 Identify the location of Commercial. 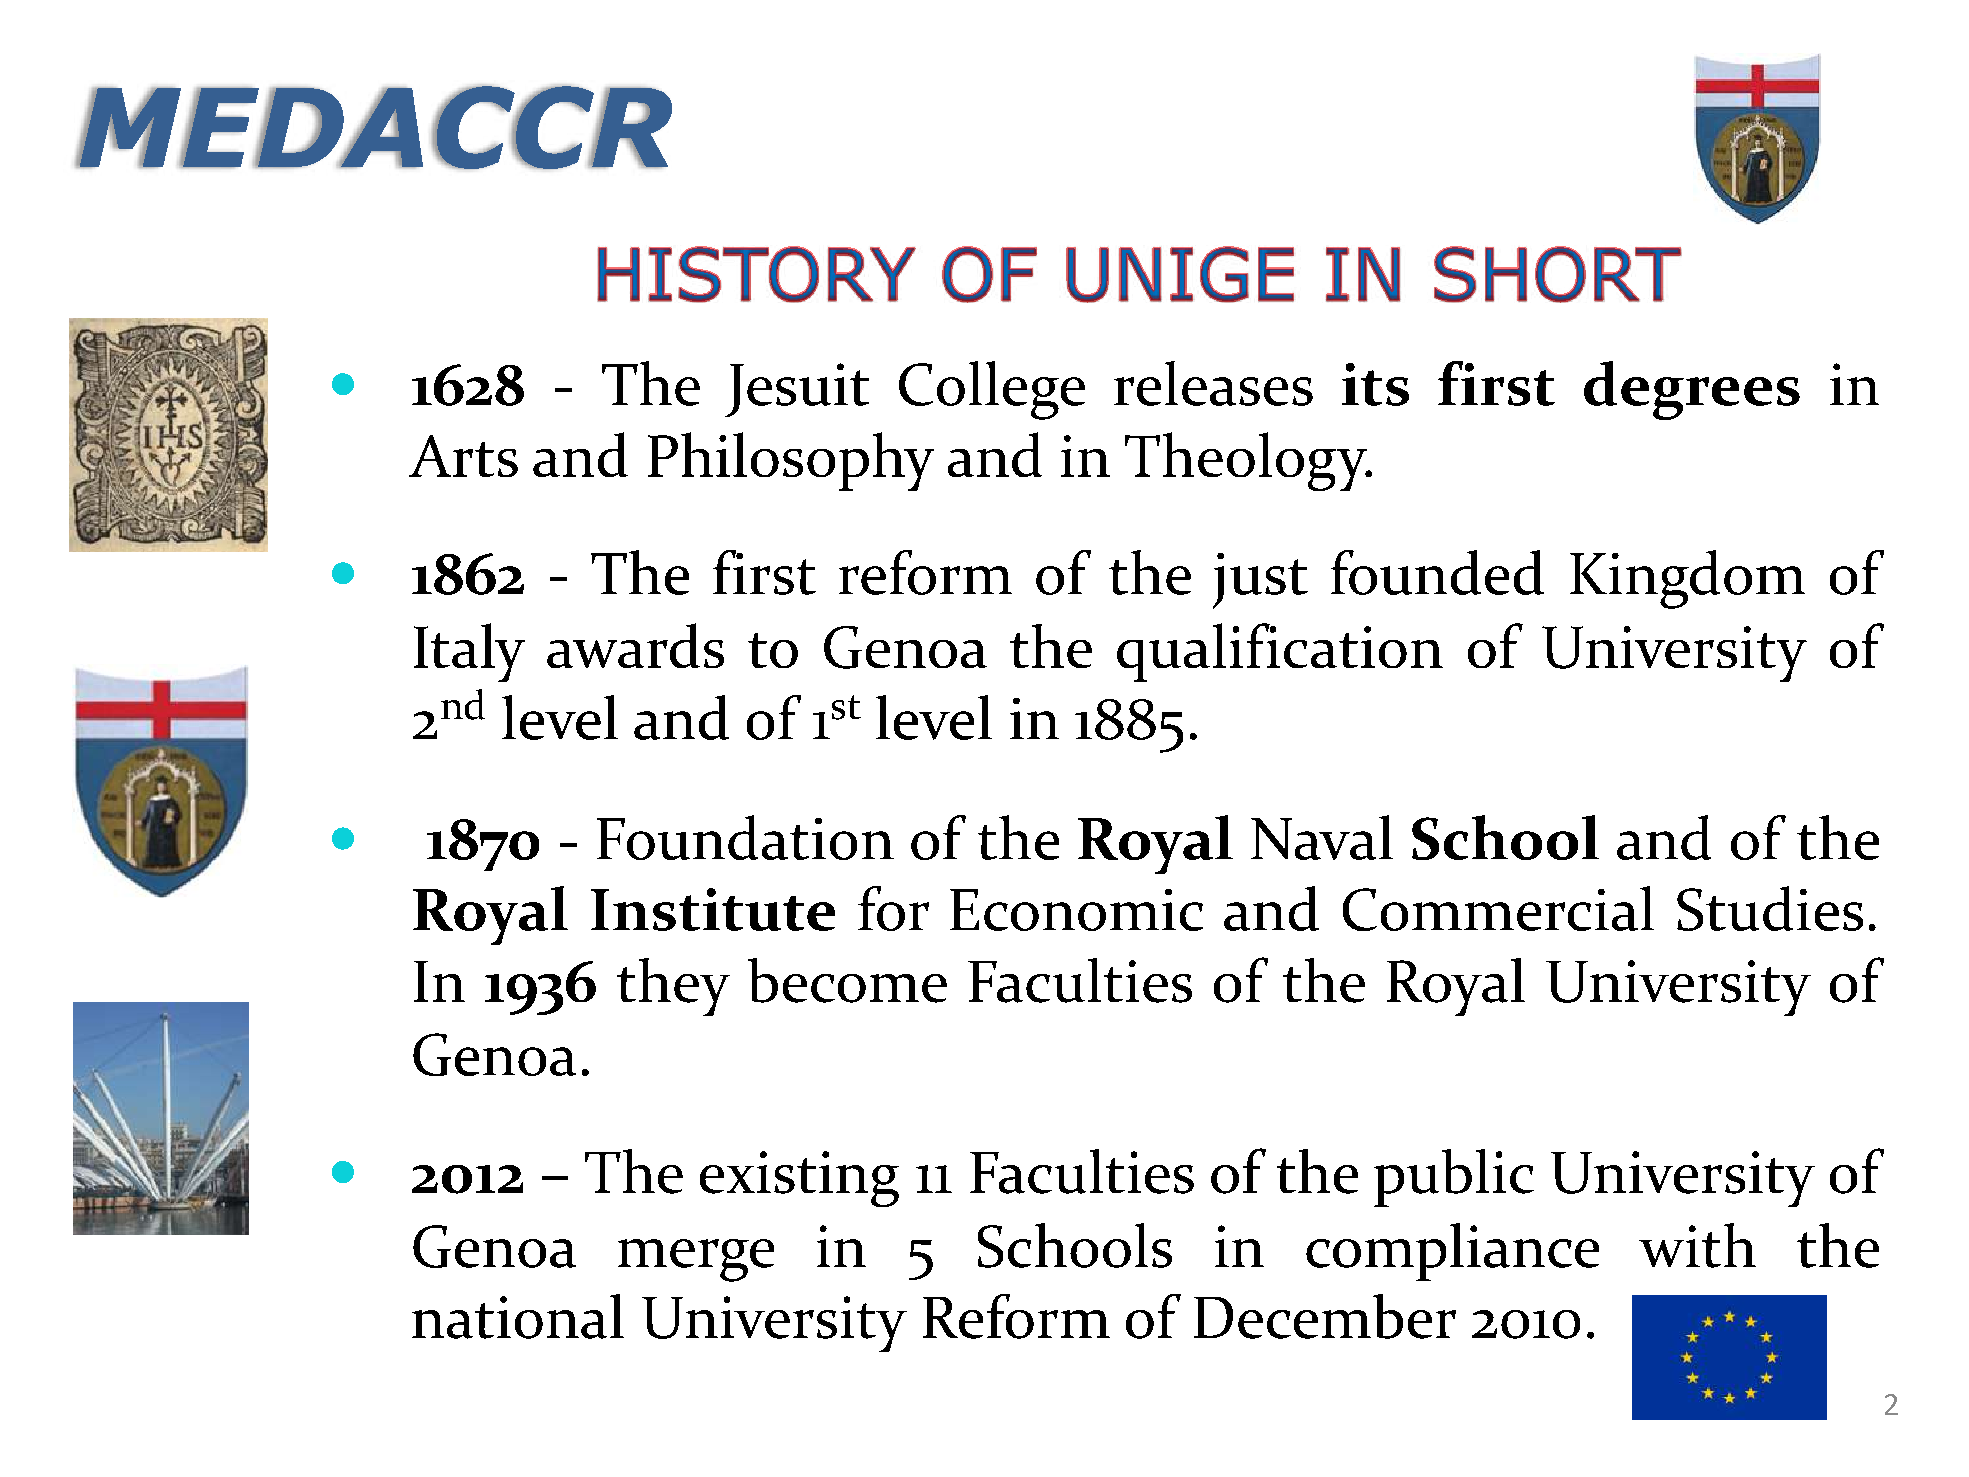
(1498, 908).
